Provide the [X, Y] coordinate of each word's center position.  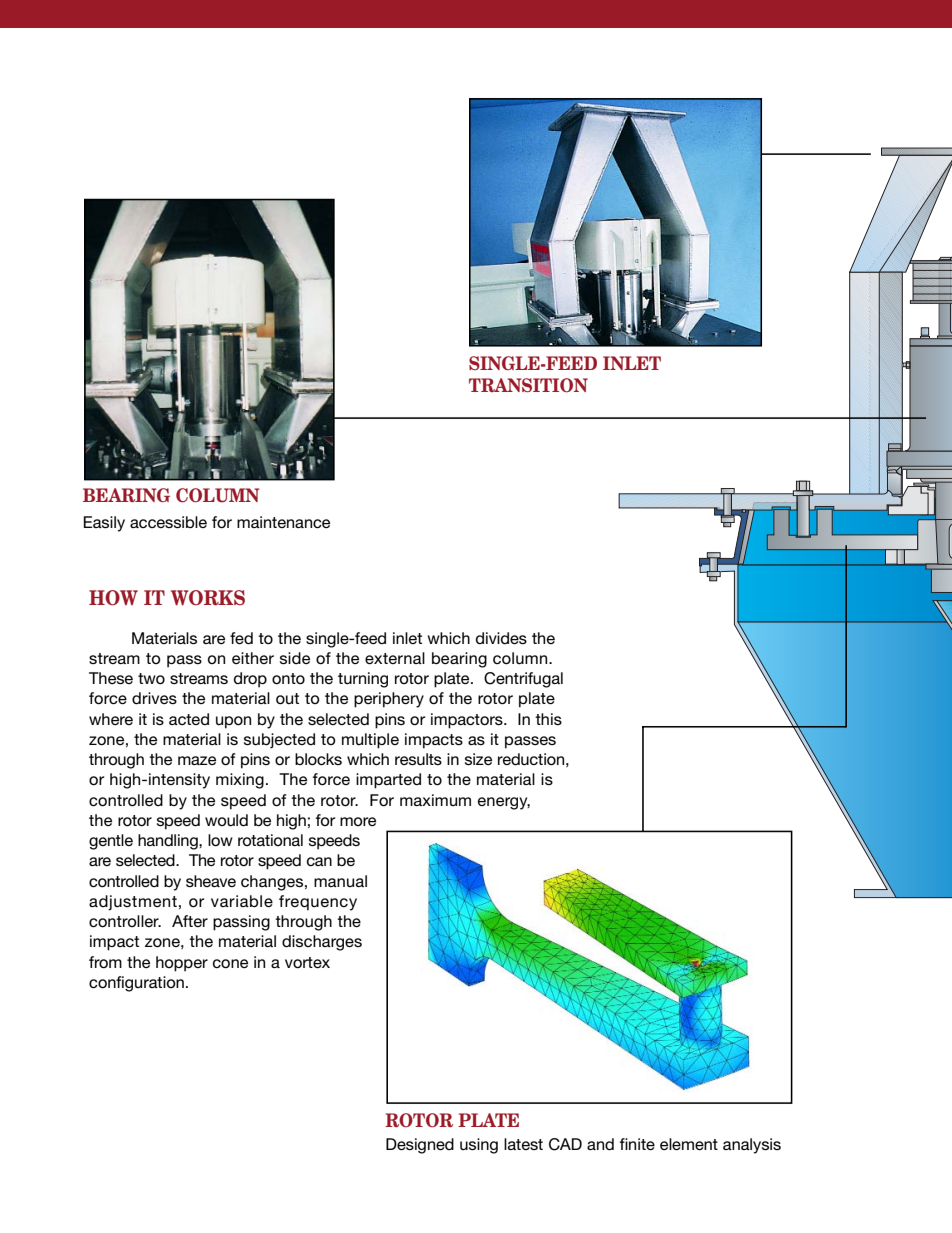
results [418, 759]
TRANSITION [528, 385]
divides [501, 638]
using [479, 1146]
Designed [420, 1146]
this [548, 719]
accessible [168, 522]
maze [197, 760]
